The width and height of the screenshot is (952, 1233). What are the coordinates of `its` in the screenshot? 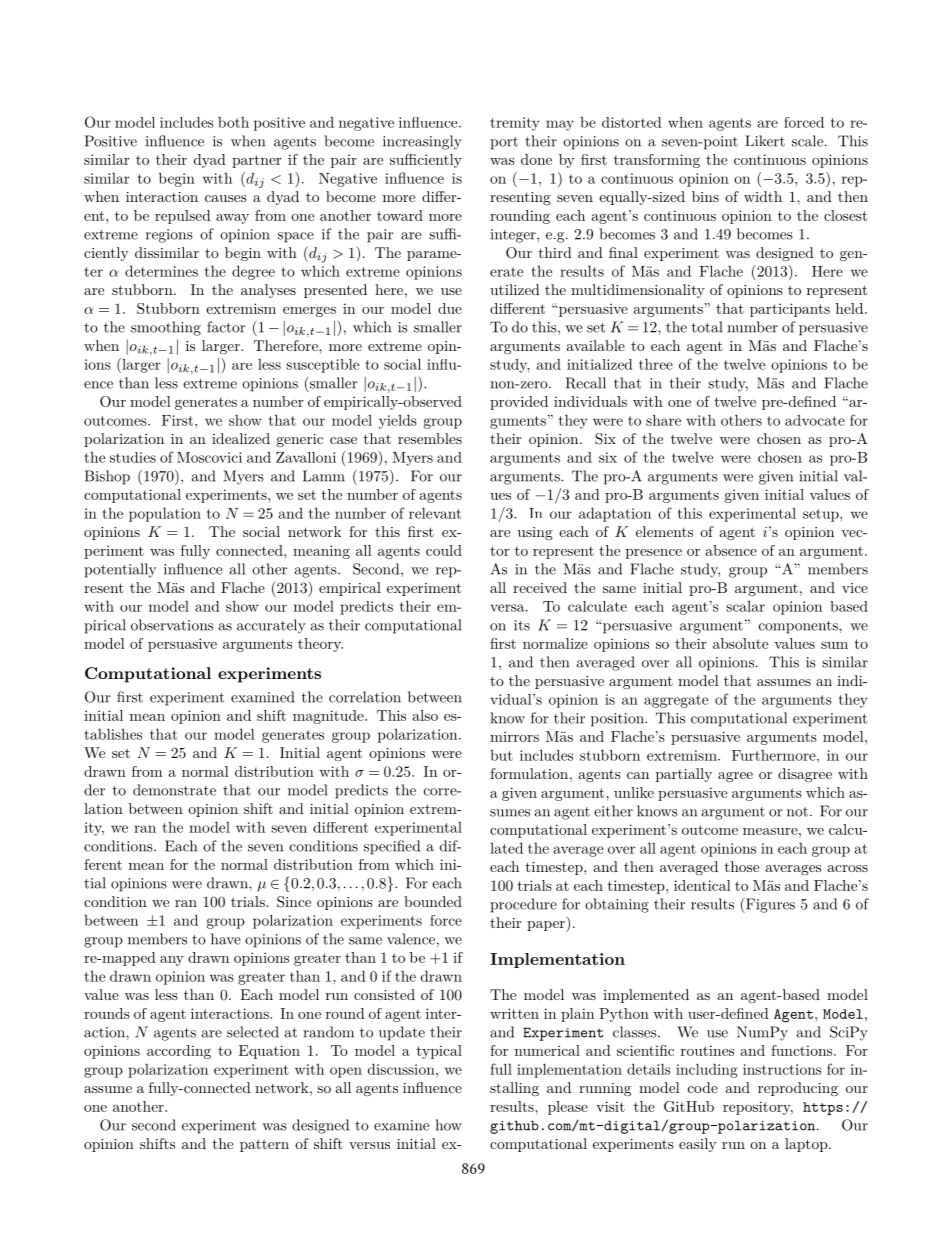 It's located at (522, 625).
